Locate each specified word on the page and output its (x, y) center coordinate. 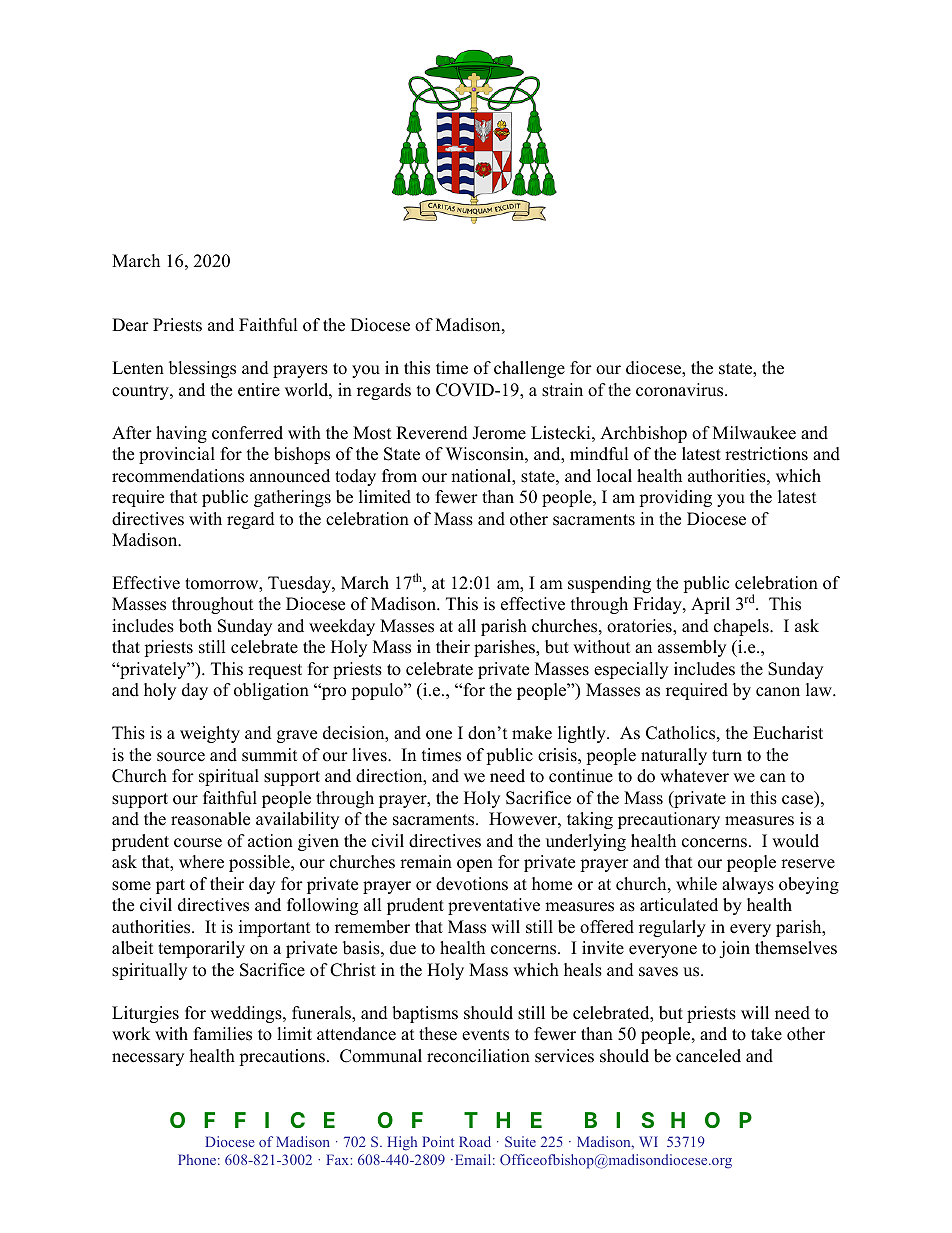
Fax (338, 1159)
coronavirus (681, 390)
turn (727, 756)
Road (475, 1141)
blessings (202, 369)
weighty (210, 734)
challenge (529, 369)
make (532, 733)
